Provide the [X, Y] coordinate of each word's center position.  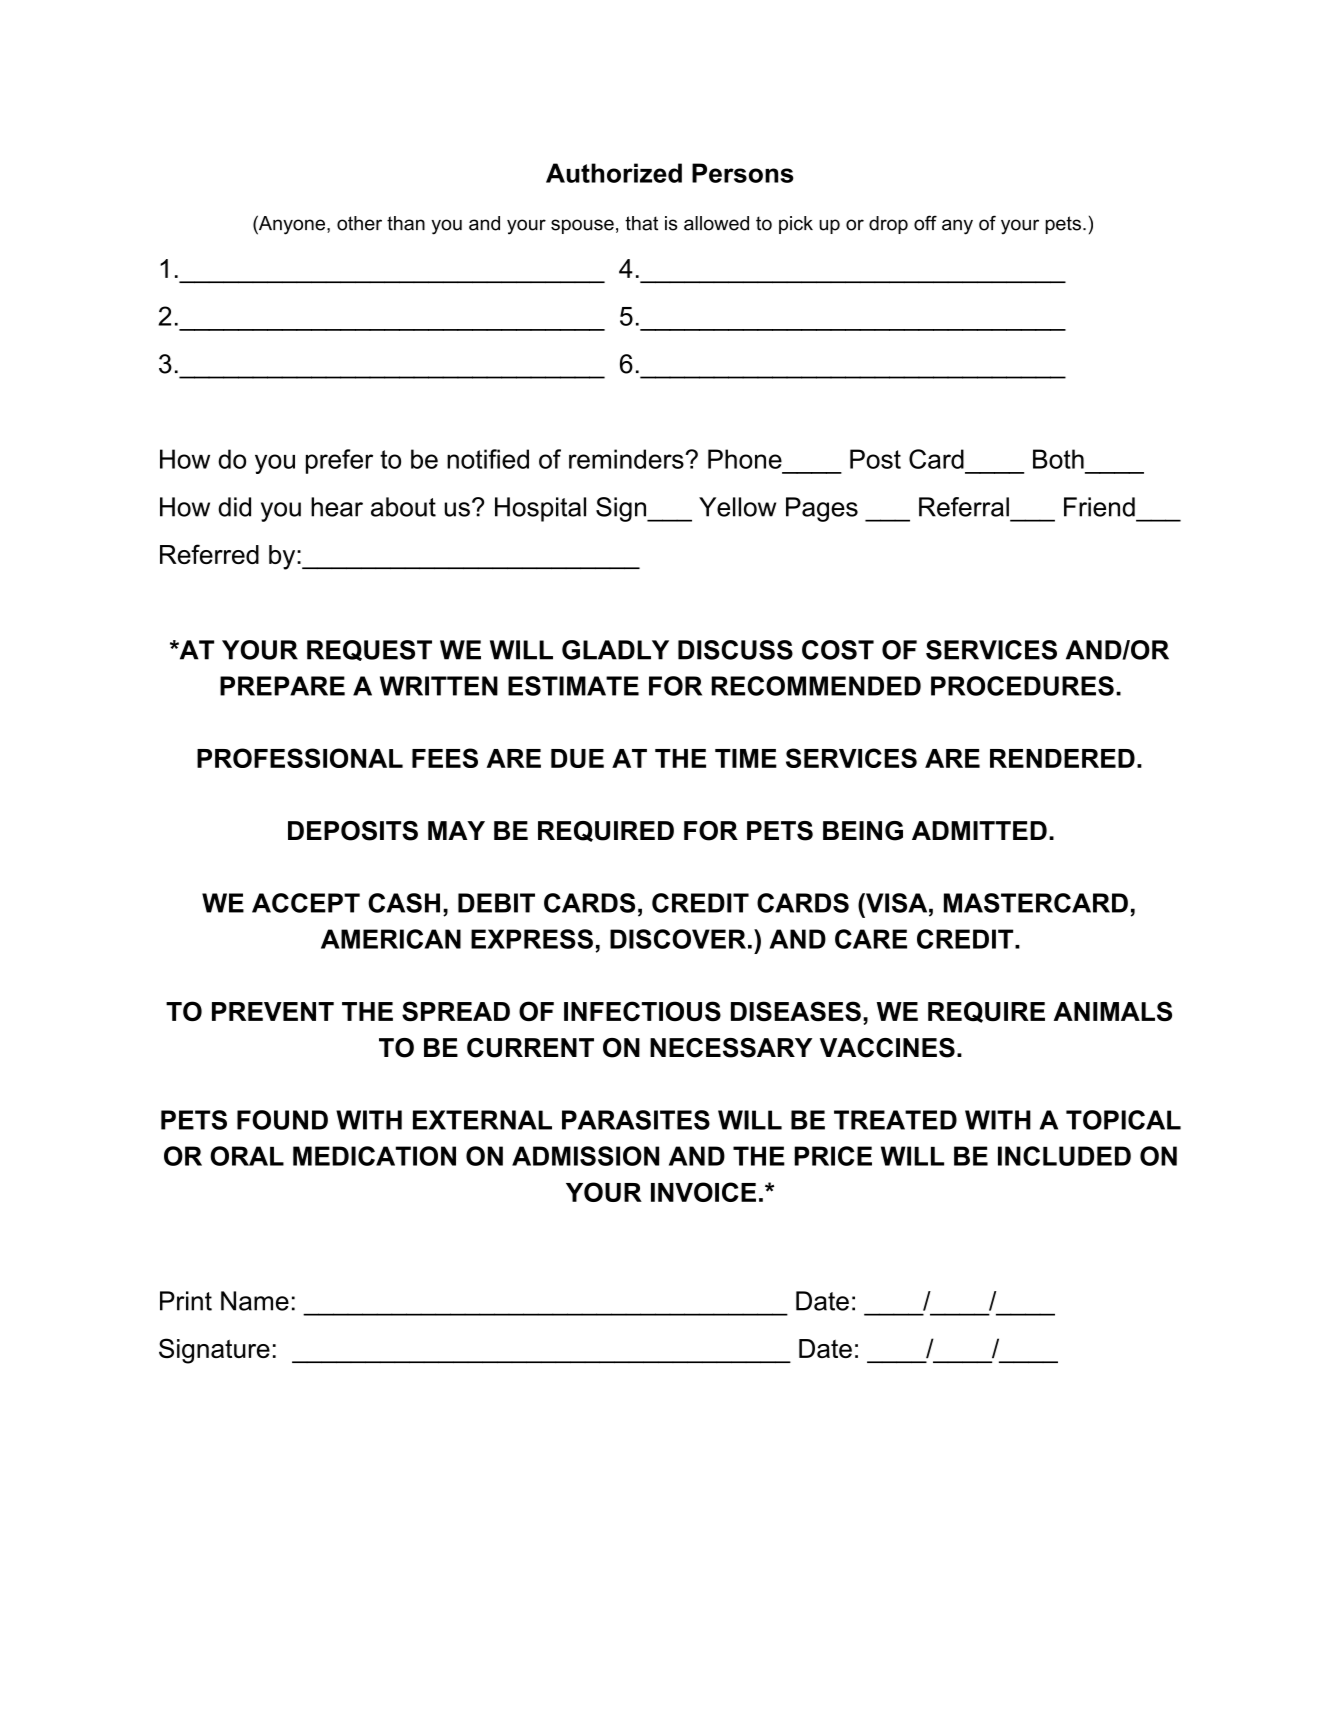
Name [255, 1301]
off [925, 223]
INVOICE [703, 1192]
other [359, 223]
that [641, 223]
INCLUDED [1064, 1156]
